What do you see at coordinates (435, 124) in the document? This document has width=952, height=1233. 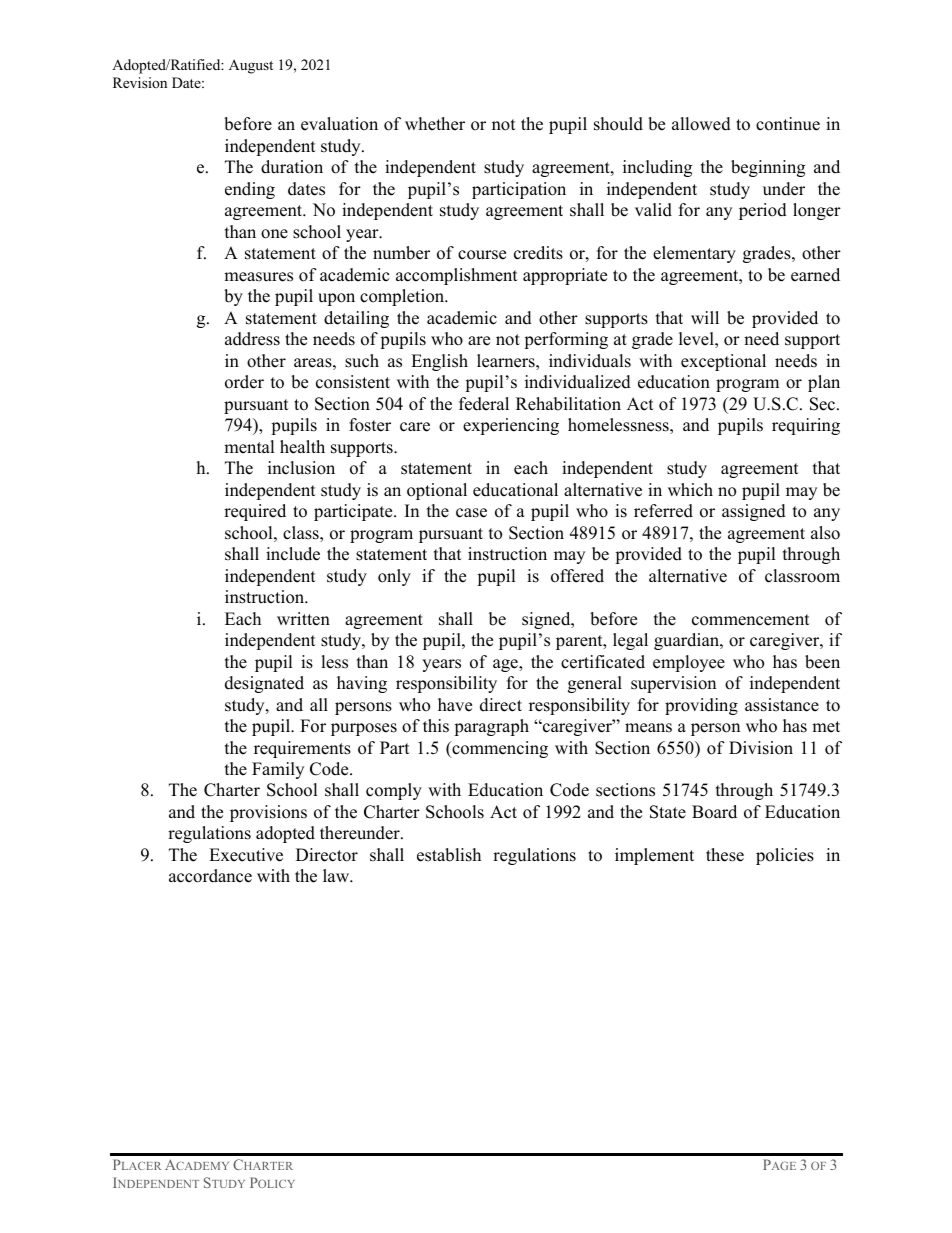 I see `whether` at bounding box center [435, 124].
